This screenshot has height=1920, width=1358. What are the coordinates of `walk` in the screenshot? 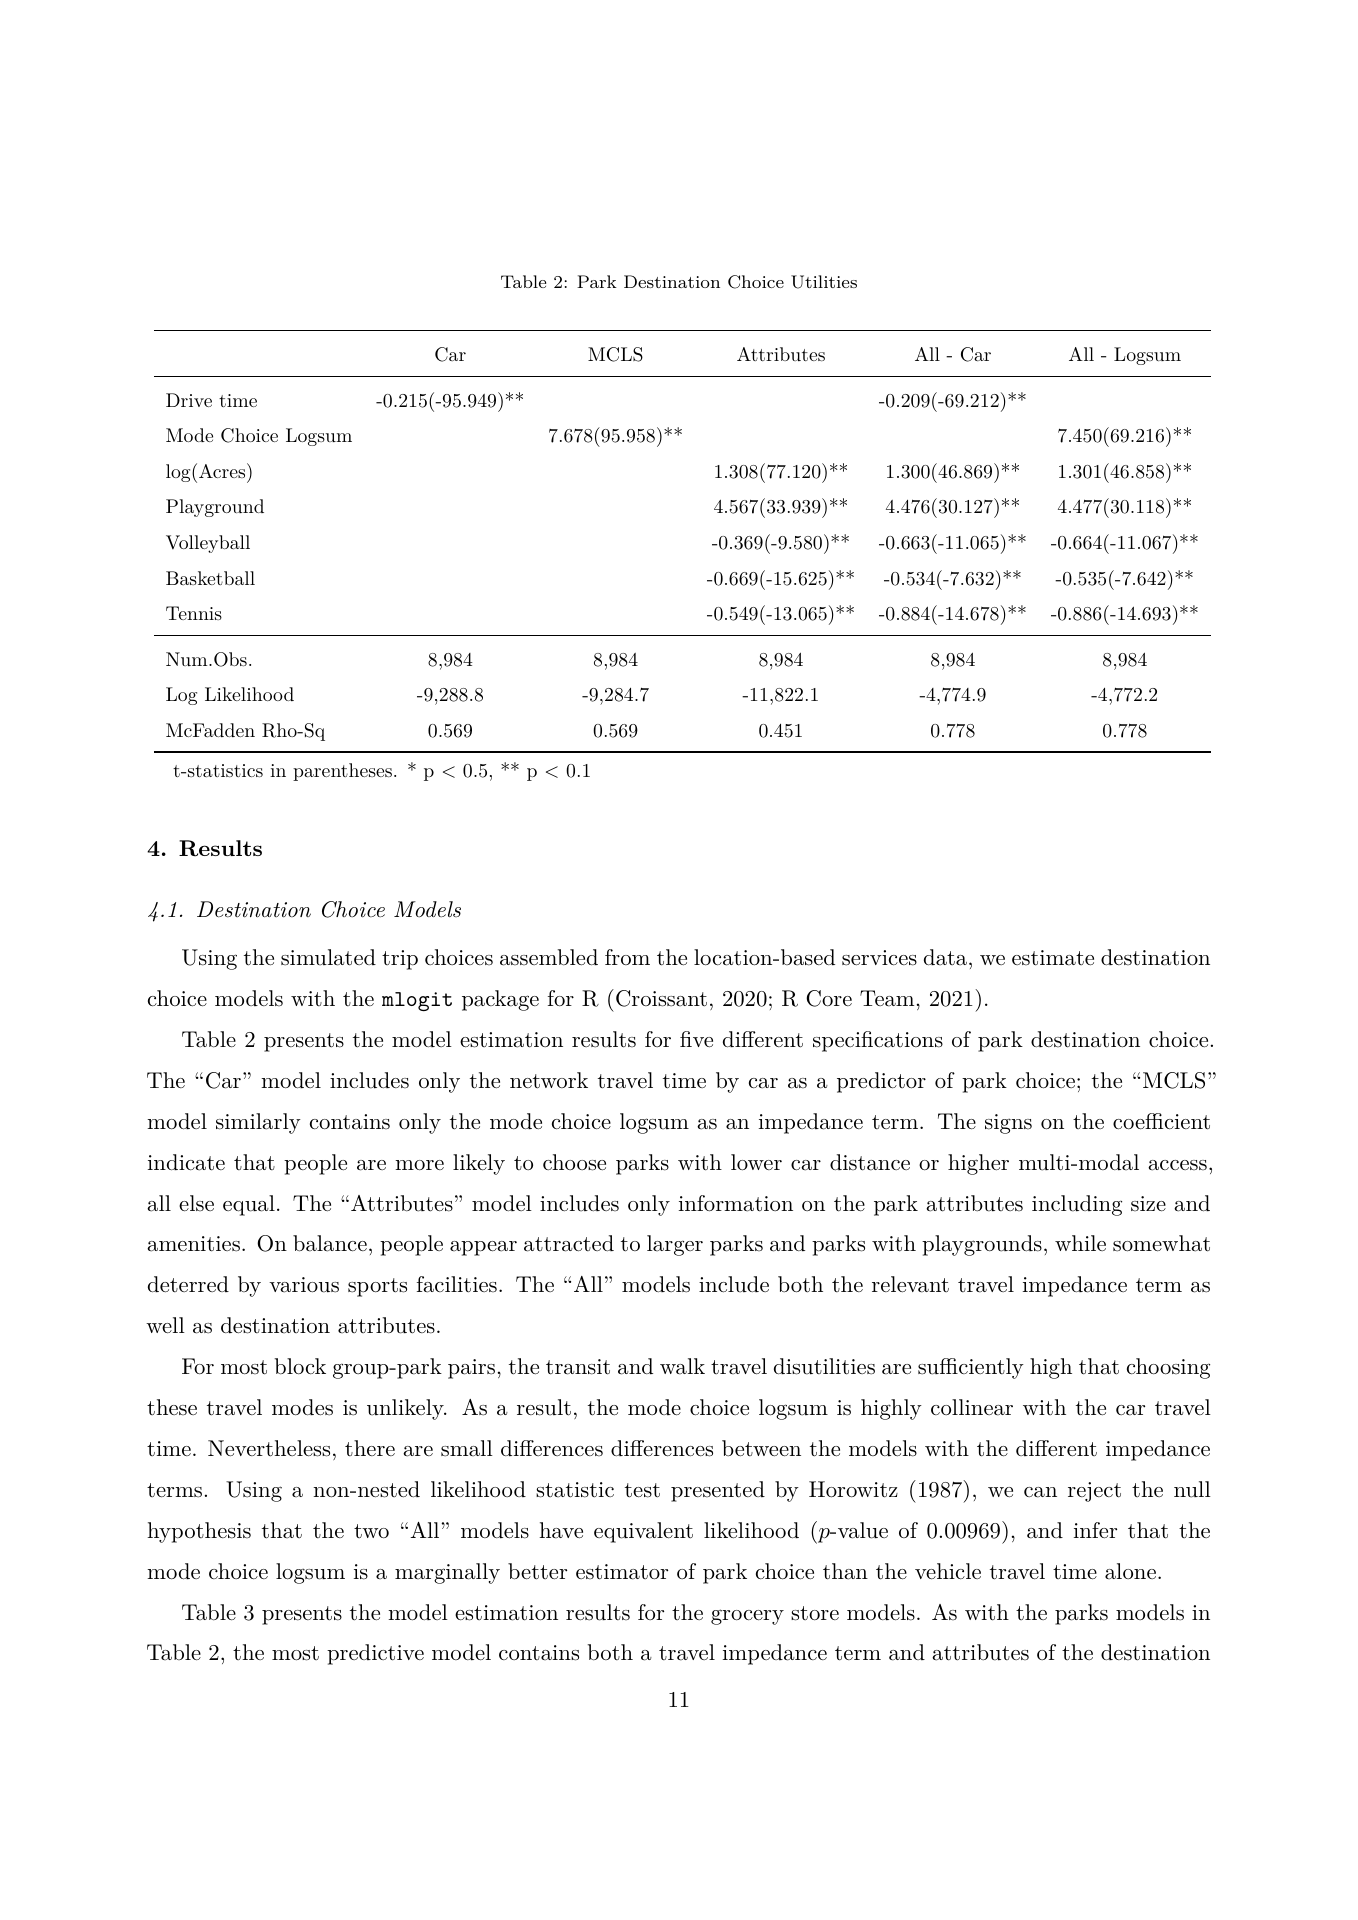 It's located at (682, 1366).
